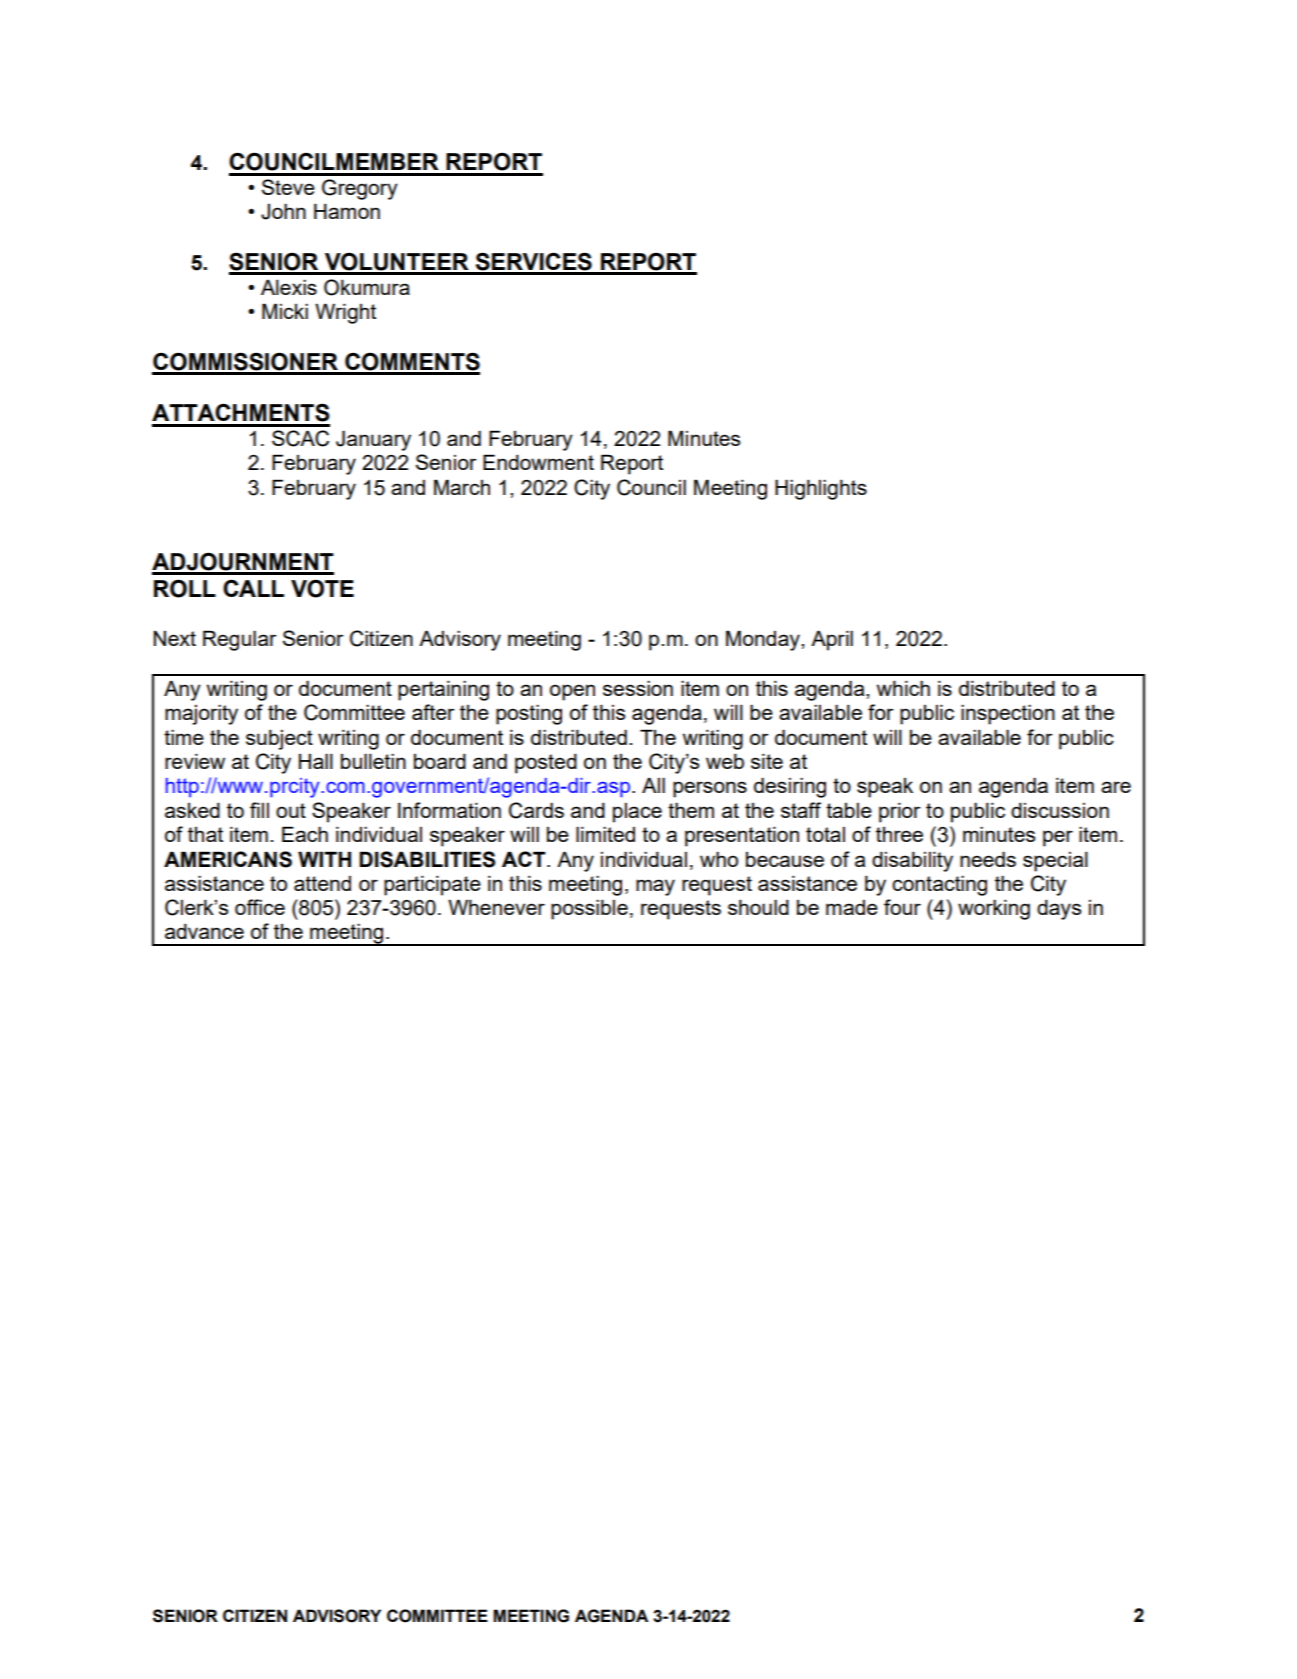 The image size is (1297, 1679). I want to click on January, so click(373, 440).
